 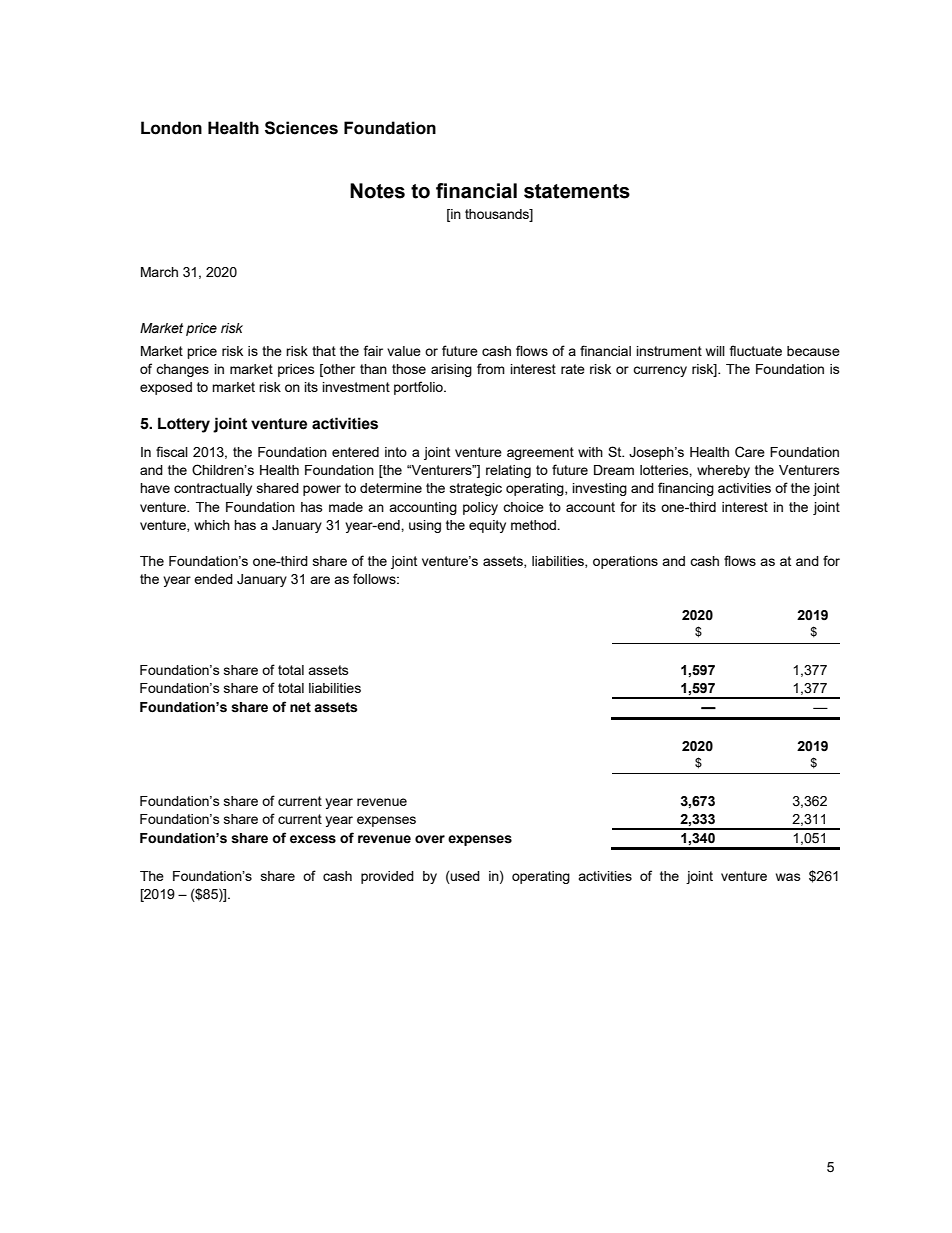 What do you see at coordinates (487, 526) in the image?
I see `equity` at bounding box center [487, 526].
